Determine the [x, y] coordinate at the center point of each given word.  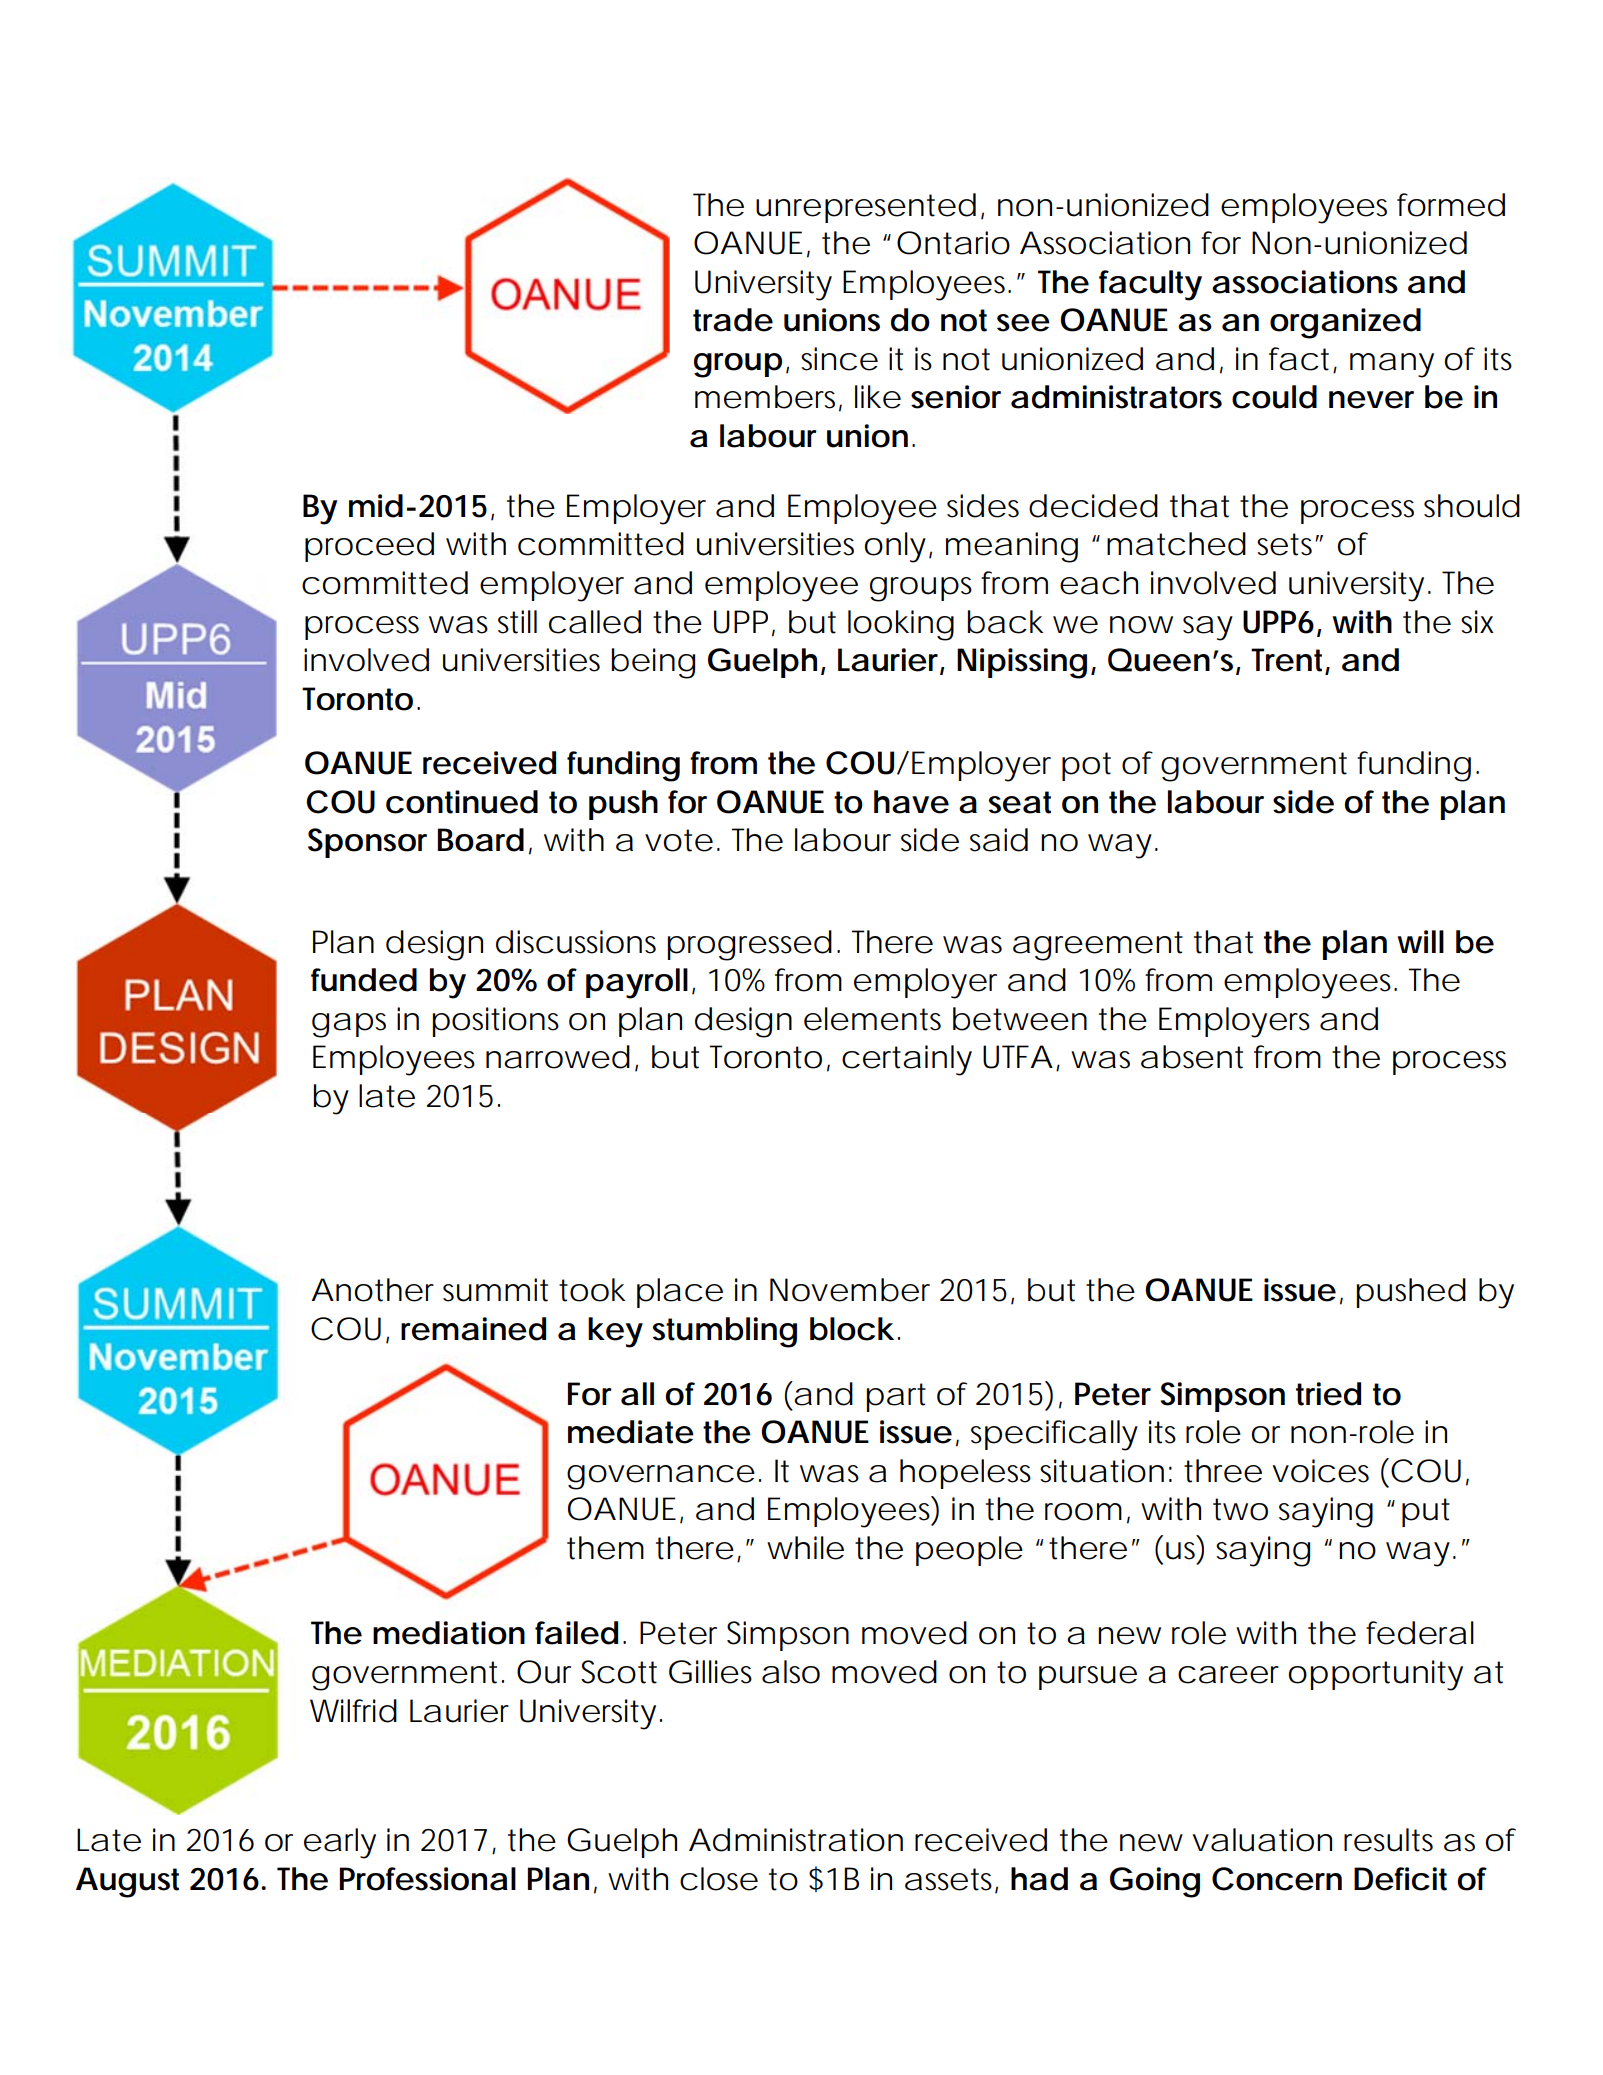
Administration [796, 1840]
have [911, 802]
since [839, 359]
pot [1086, 766]
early [340, 1843]
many [1392, 365]
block [852, 1329]
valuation [1262, 1840]
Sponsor [367, 843]
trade [733, 320]
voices [1320, 1471]
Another [372, 1290]
